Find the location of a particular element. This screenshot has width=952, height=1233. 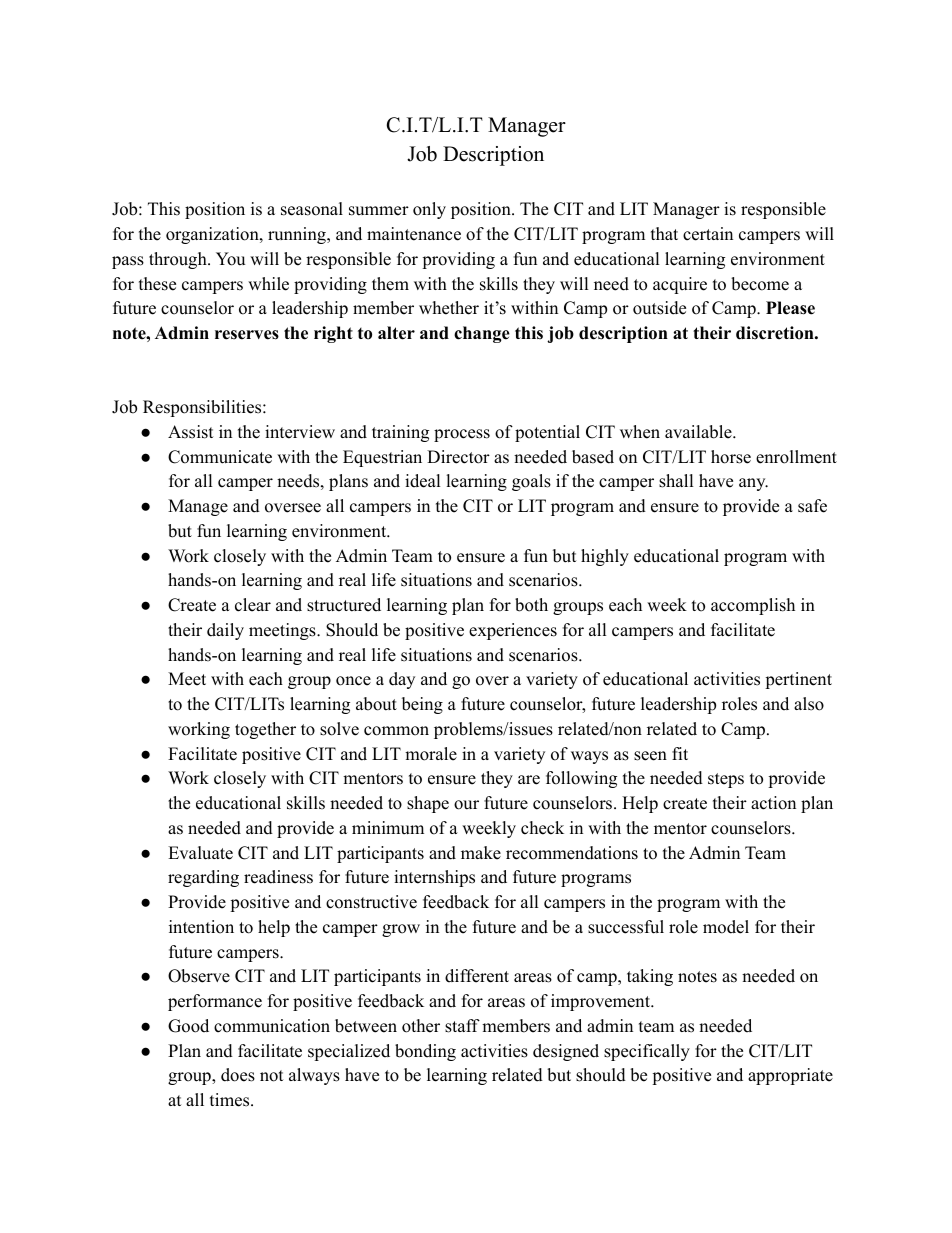

organization is located at coordinates (213, 235).
